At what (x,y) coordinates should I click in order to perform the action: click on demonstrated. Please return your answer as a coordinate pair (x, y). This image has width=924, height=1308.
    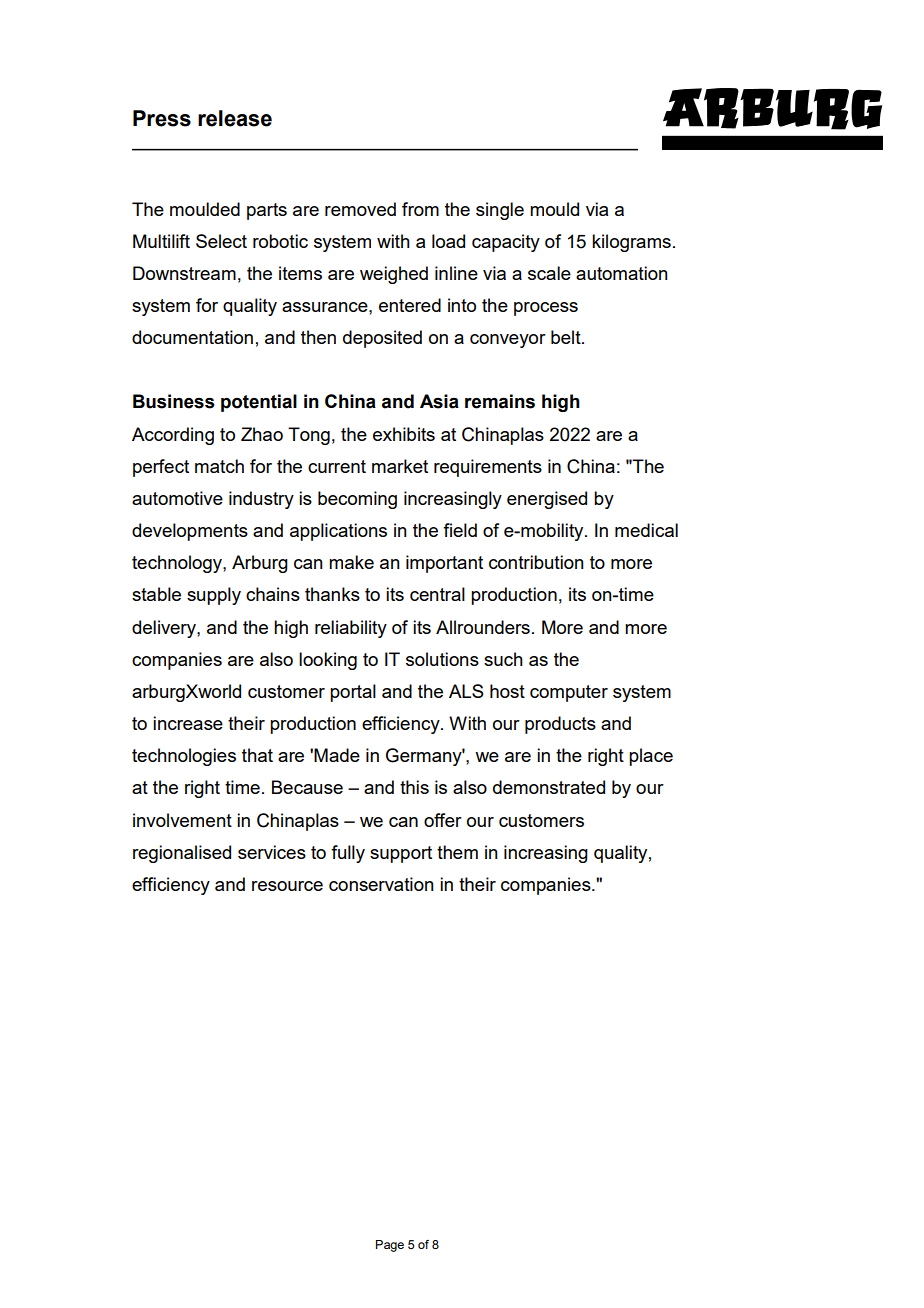
    Looking at the image, I should click on (549, 787).
